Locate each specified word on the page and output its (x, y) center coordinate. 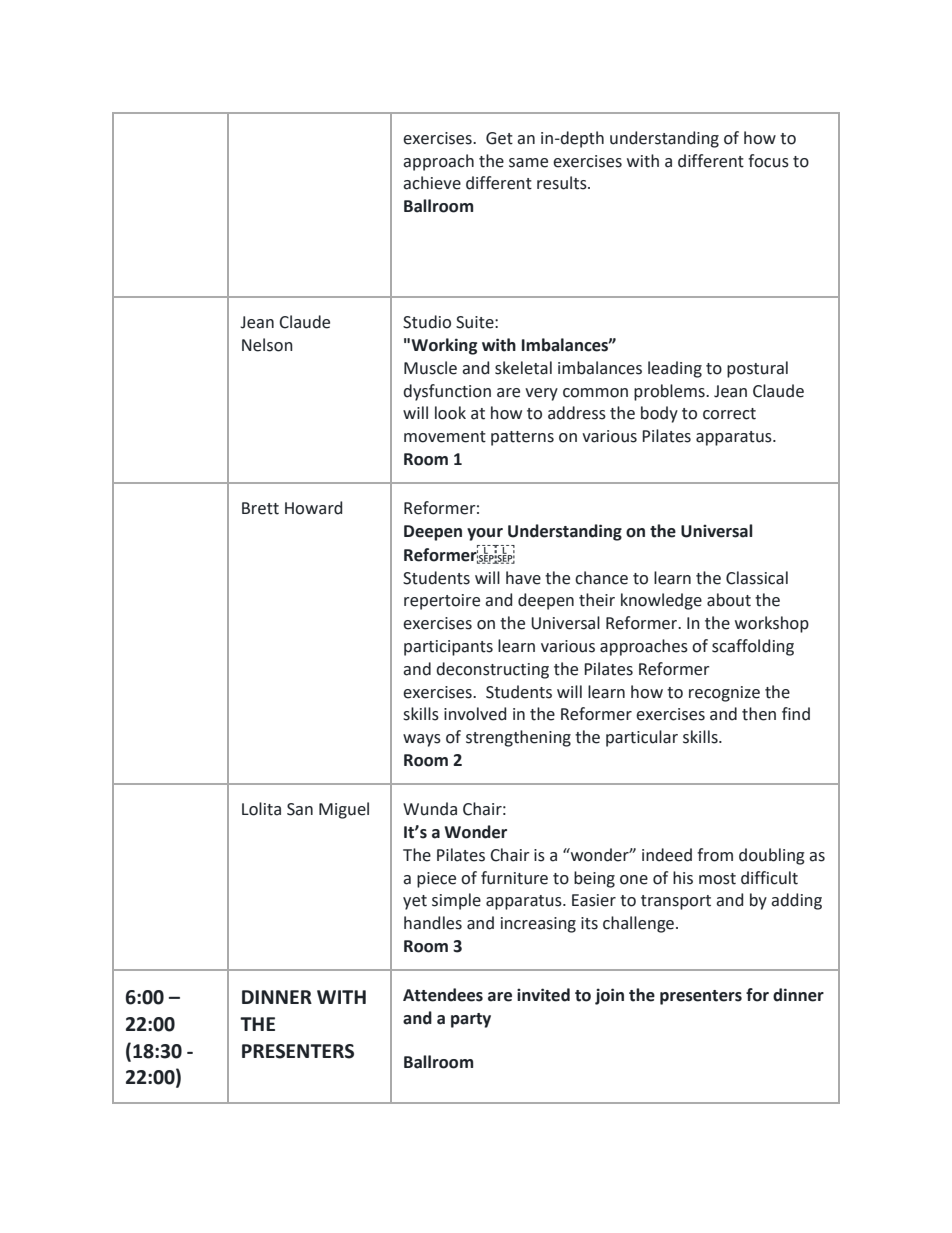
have (523, 578)
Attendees (443, 995)
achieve (432, 183)
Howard (313, 508)
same (528, 163)
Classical (757, 578)
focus (768, 161)
